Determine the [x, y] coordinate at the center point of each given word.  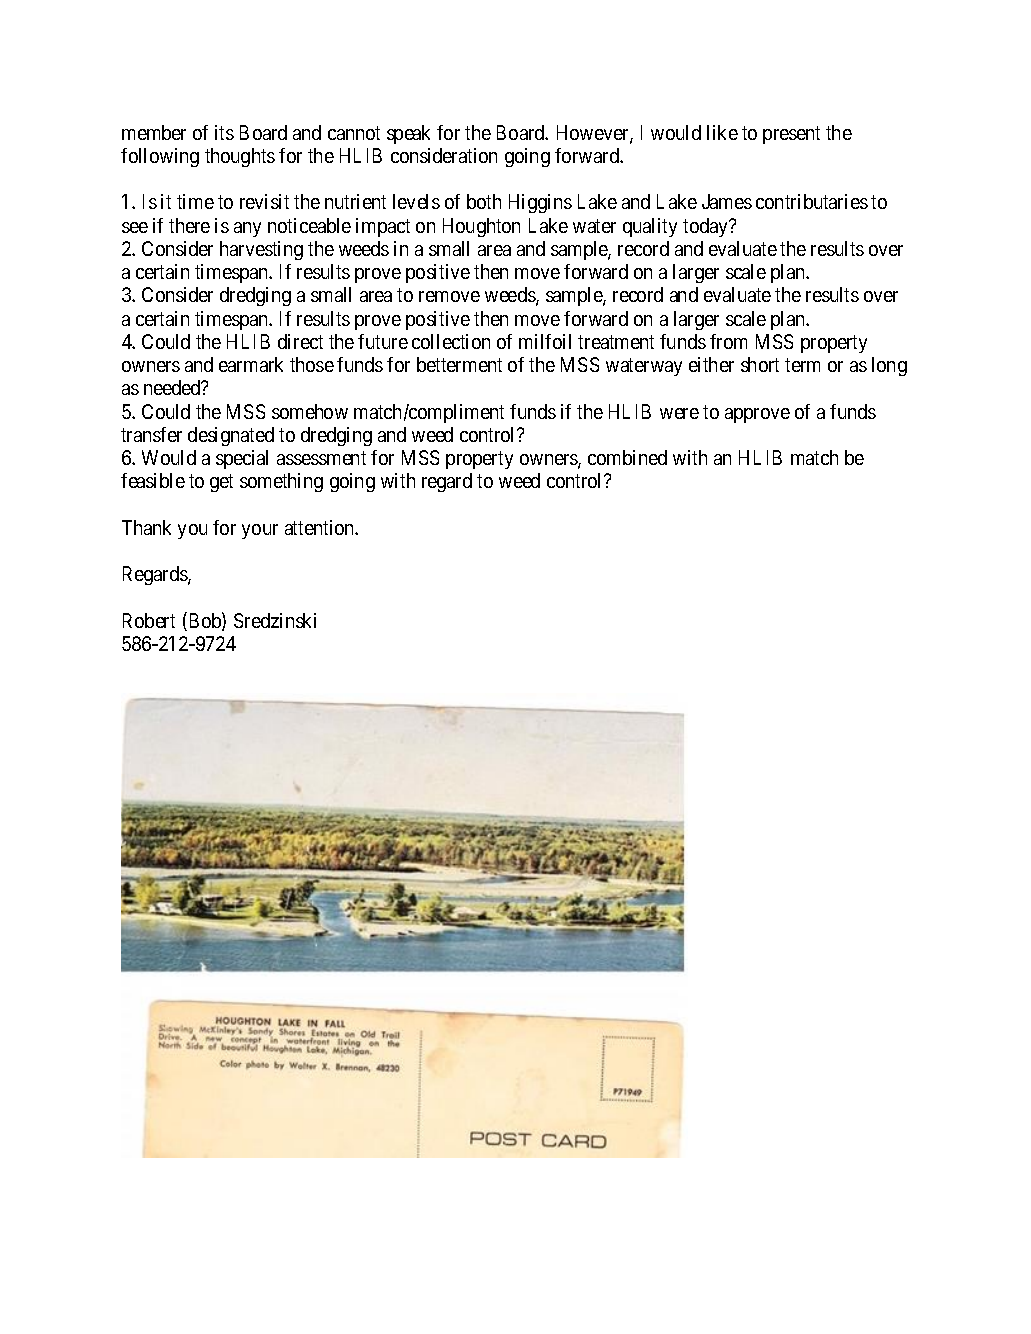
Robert [149, 620]
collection [451, 341]
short [760, 364]
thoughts [240, 157]
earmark [251, 364]
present [791, 135]
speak [408, 134]
